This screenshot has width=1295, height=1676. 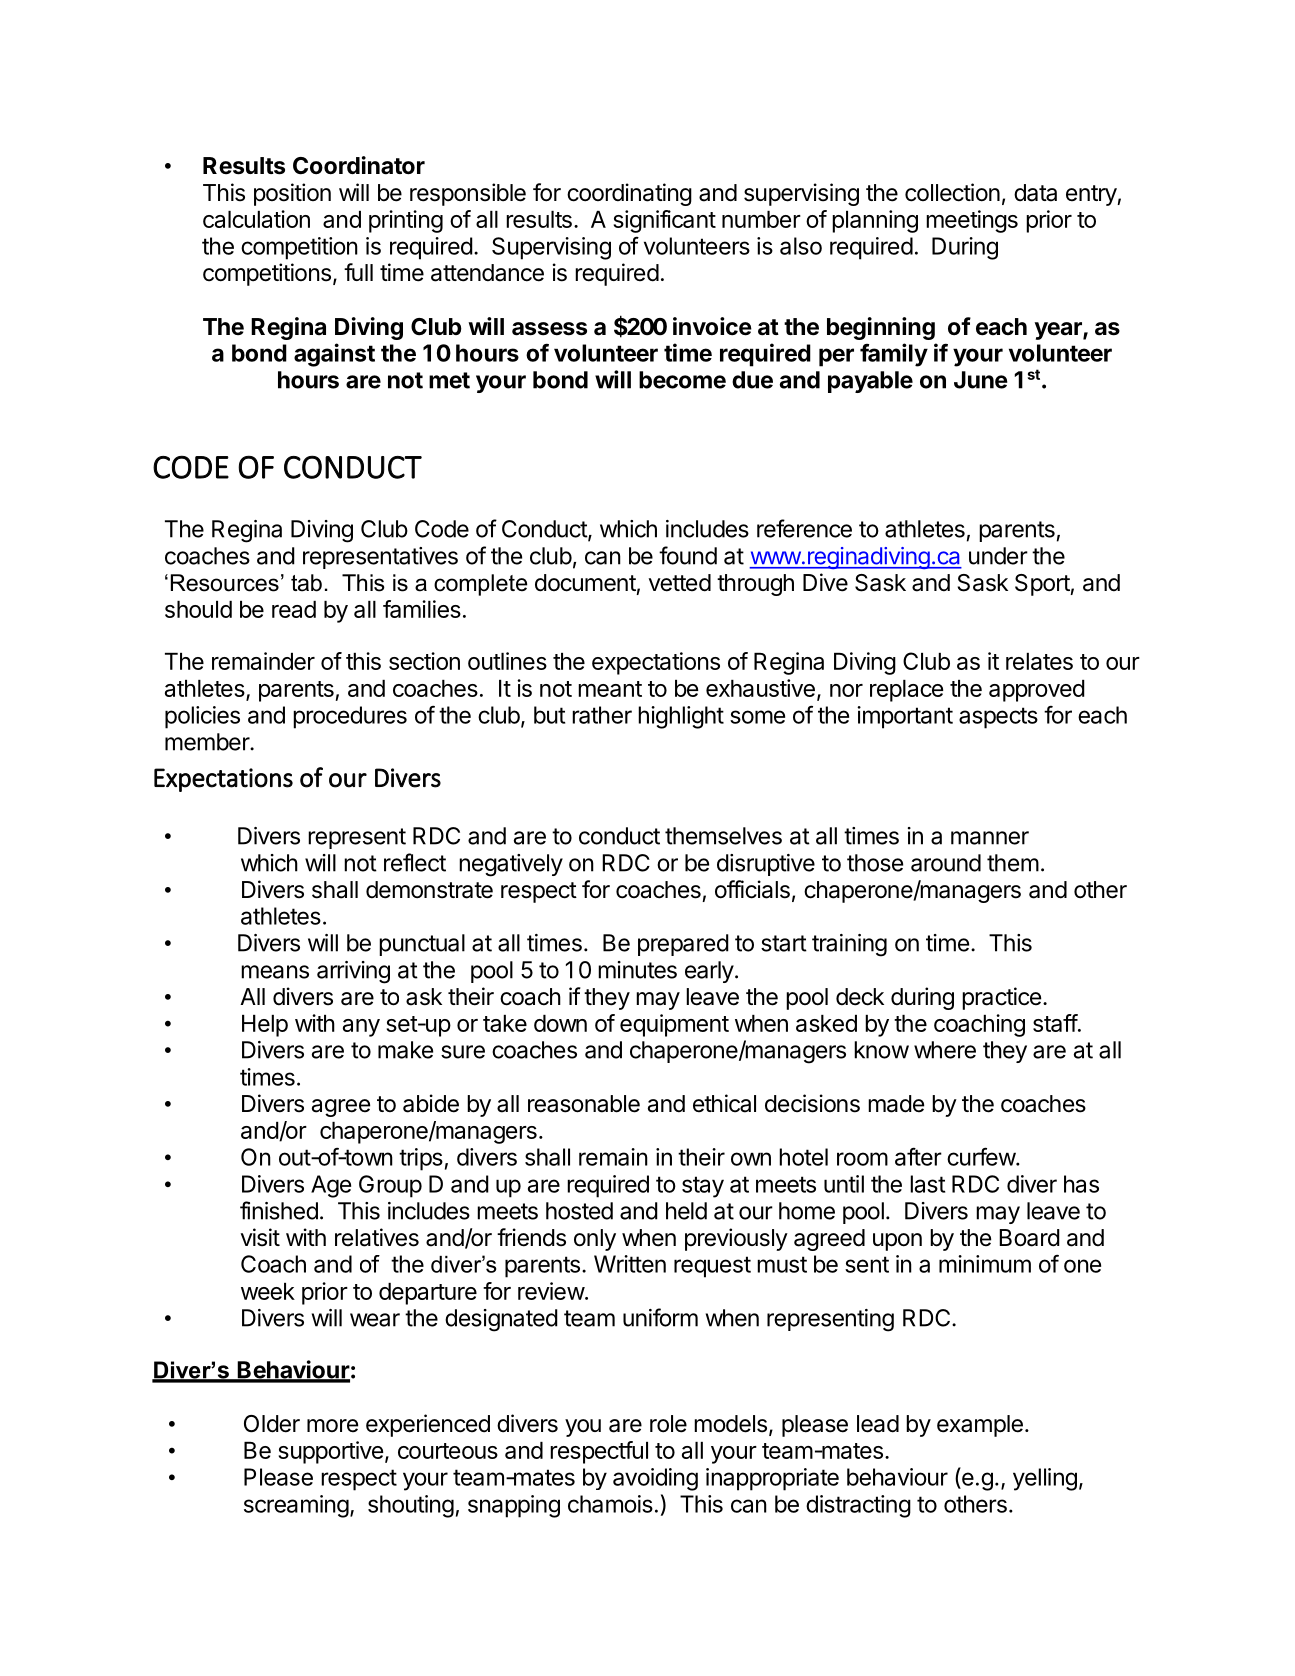 What do you see at coordinates (972, 221) in the screenshot?
I see `meetings` at bounding box center [972, 221].
